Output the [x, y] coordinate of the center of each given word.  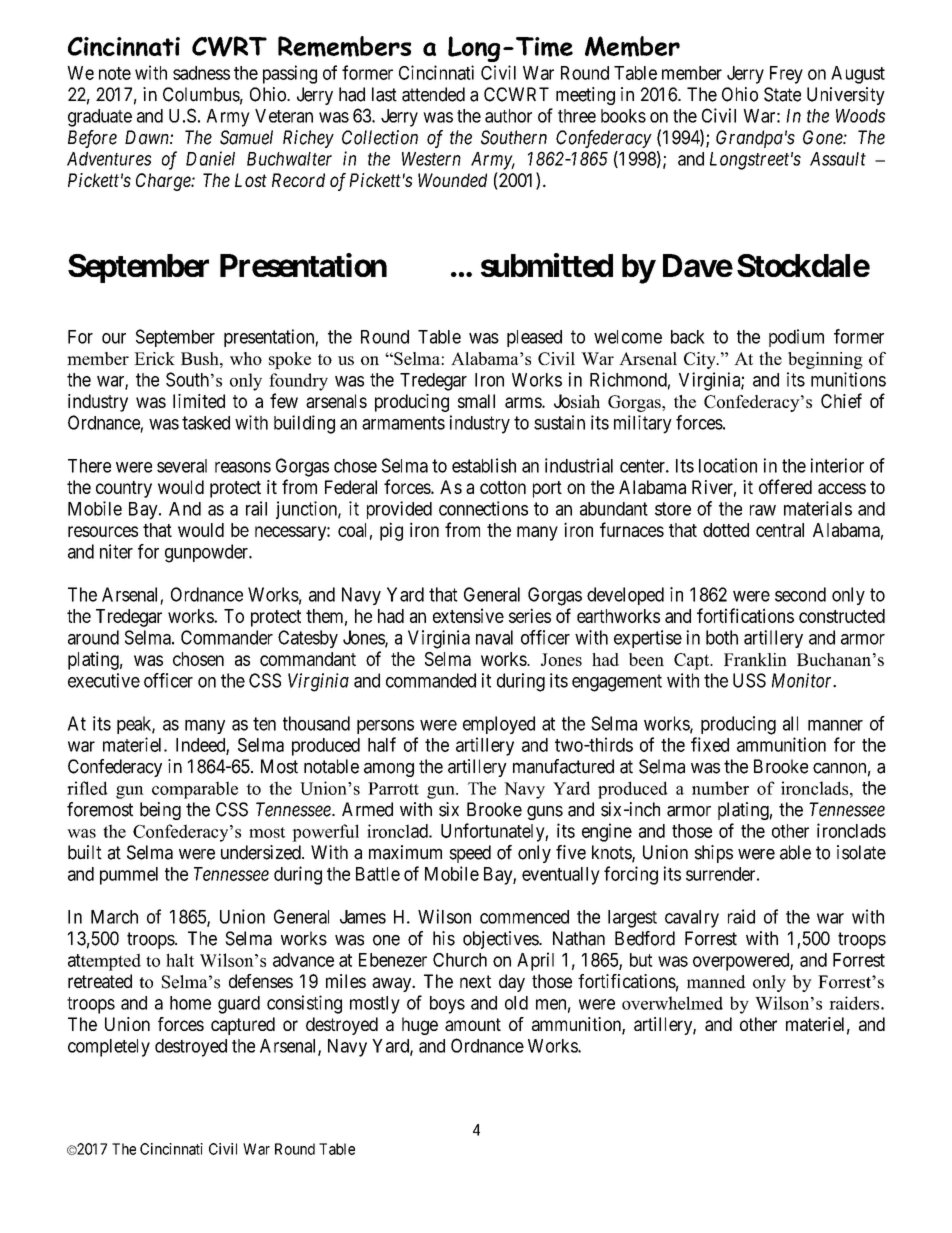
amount [473, 1024]
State [782, 94]
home [190, 1003]
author [508, 116]
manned [716, 982]
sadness [201, 73]
